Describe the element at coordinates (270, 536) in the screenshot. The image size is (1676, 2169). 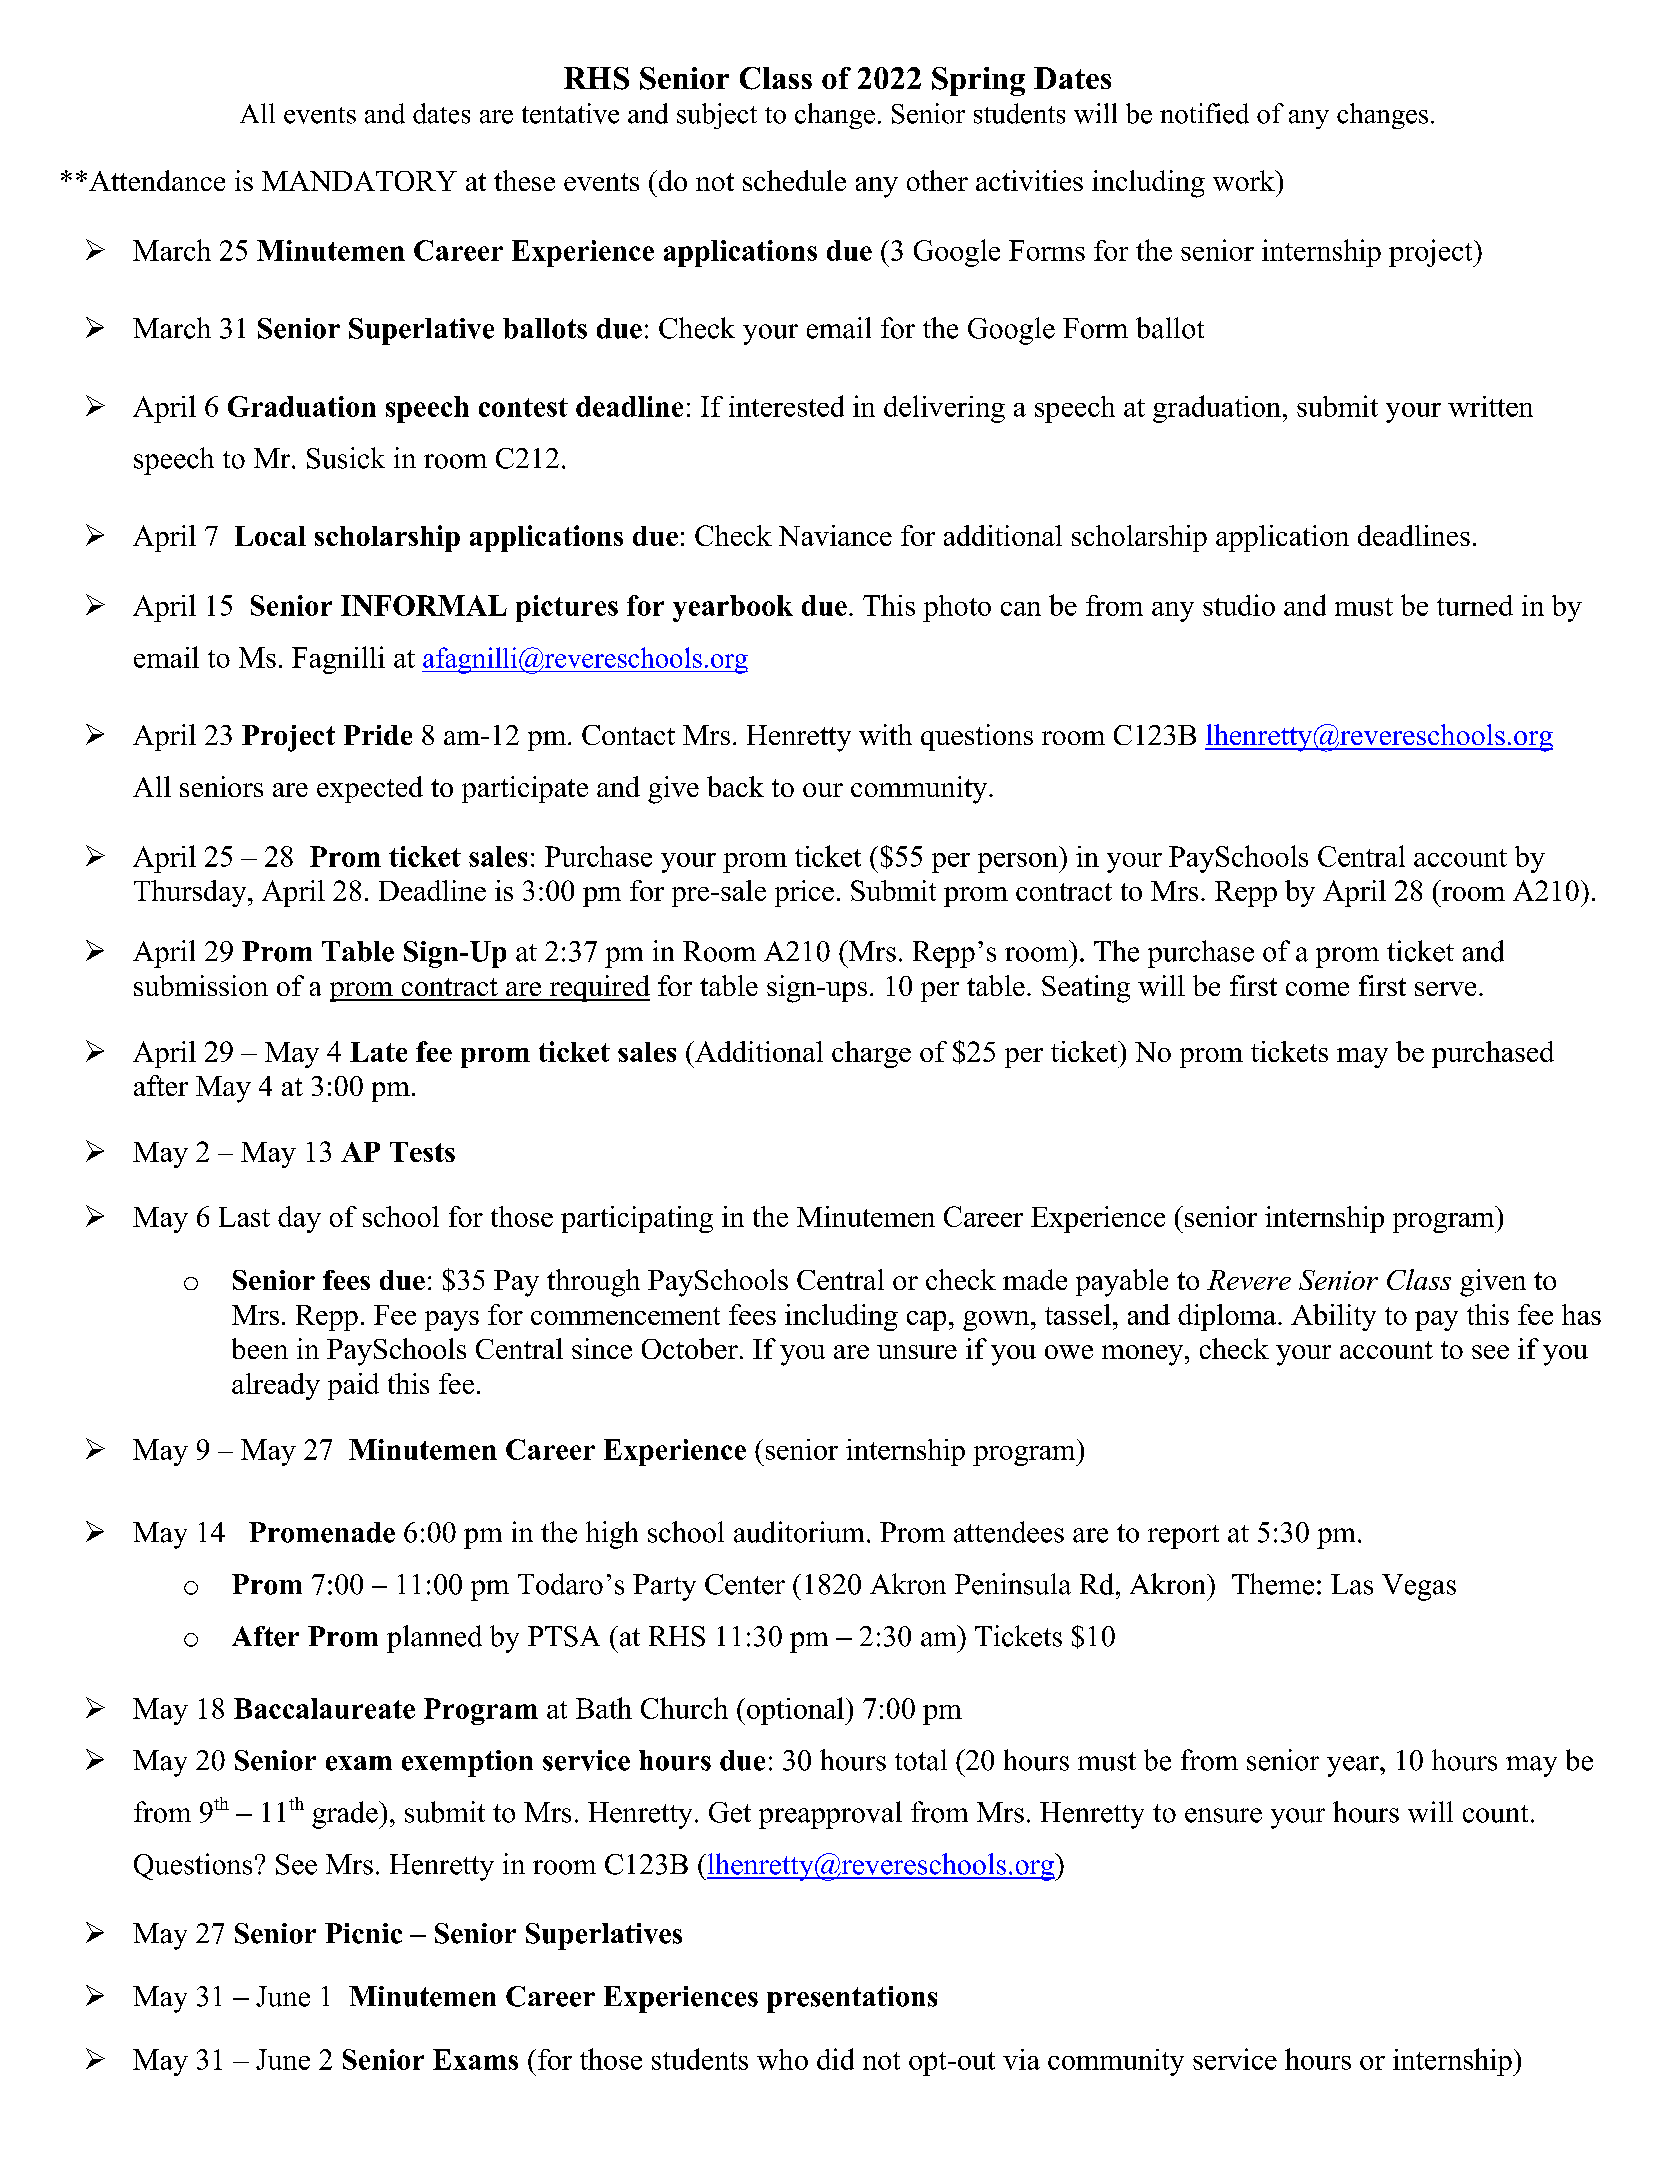
I see `Local` at that location.
